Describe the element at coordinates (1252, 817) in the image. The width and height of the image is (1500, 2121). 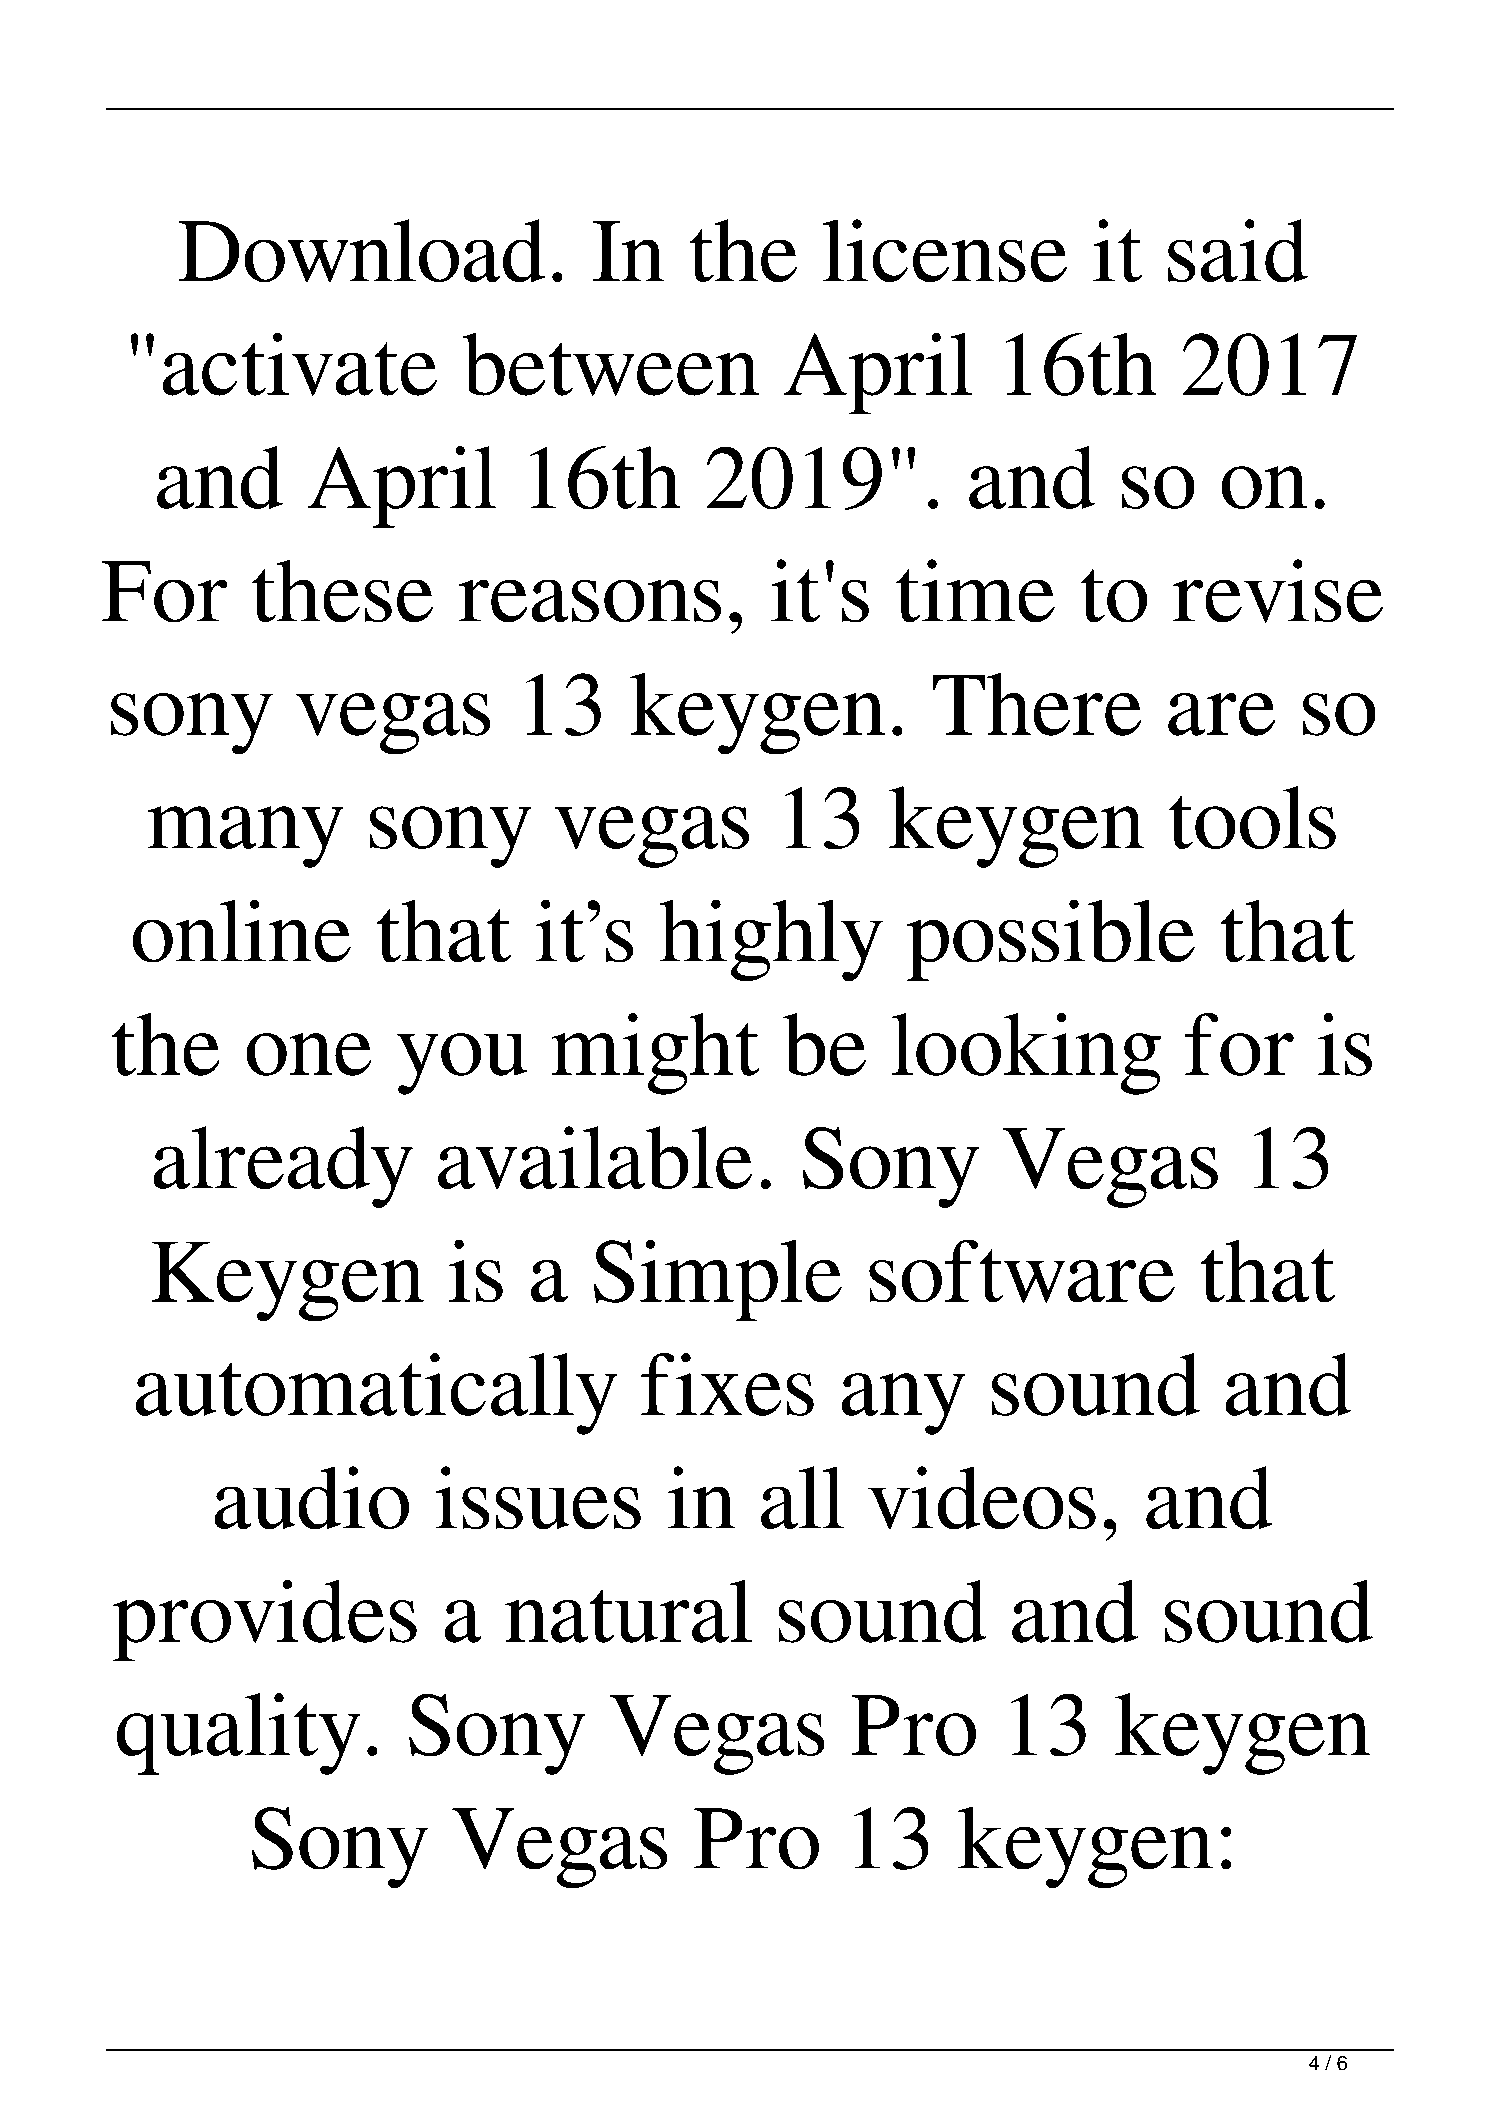
I see `tools` at that location.
